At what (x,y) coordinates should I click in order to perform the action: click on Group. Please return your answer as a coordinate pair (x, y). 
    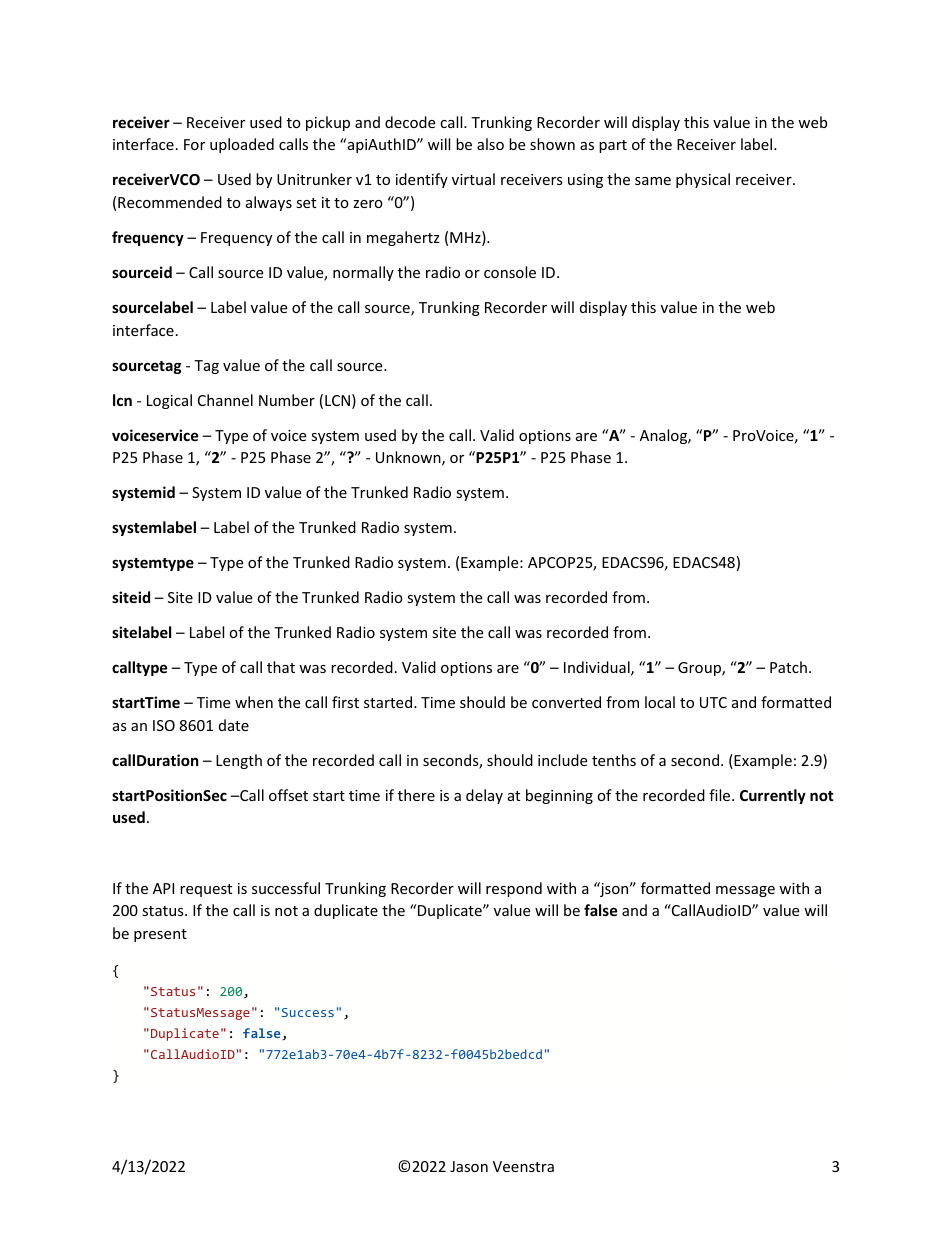
    Looking at the image, I should click on (700, 669).
